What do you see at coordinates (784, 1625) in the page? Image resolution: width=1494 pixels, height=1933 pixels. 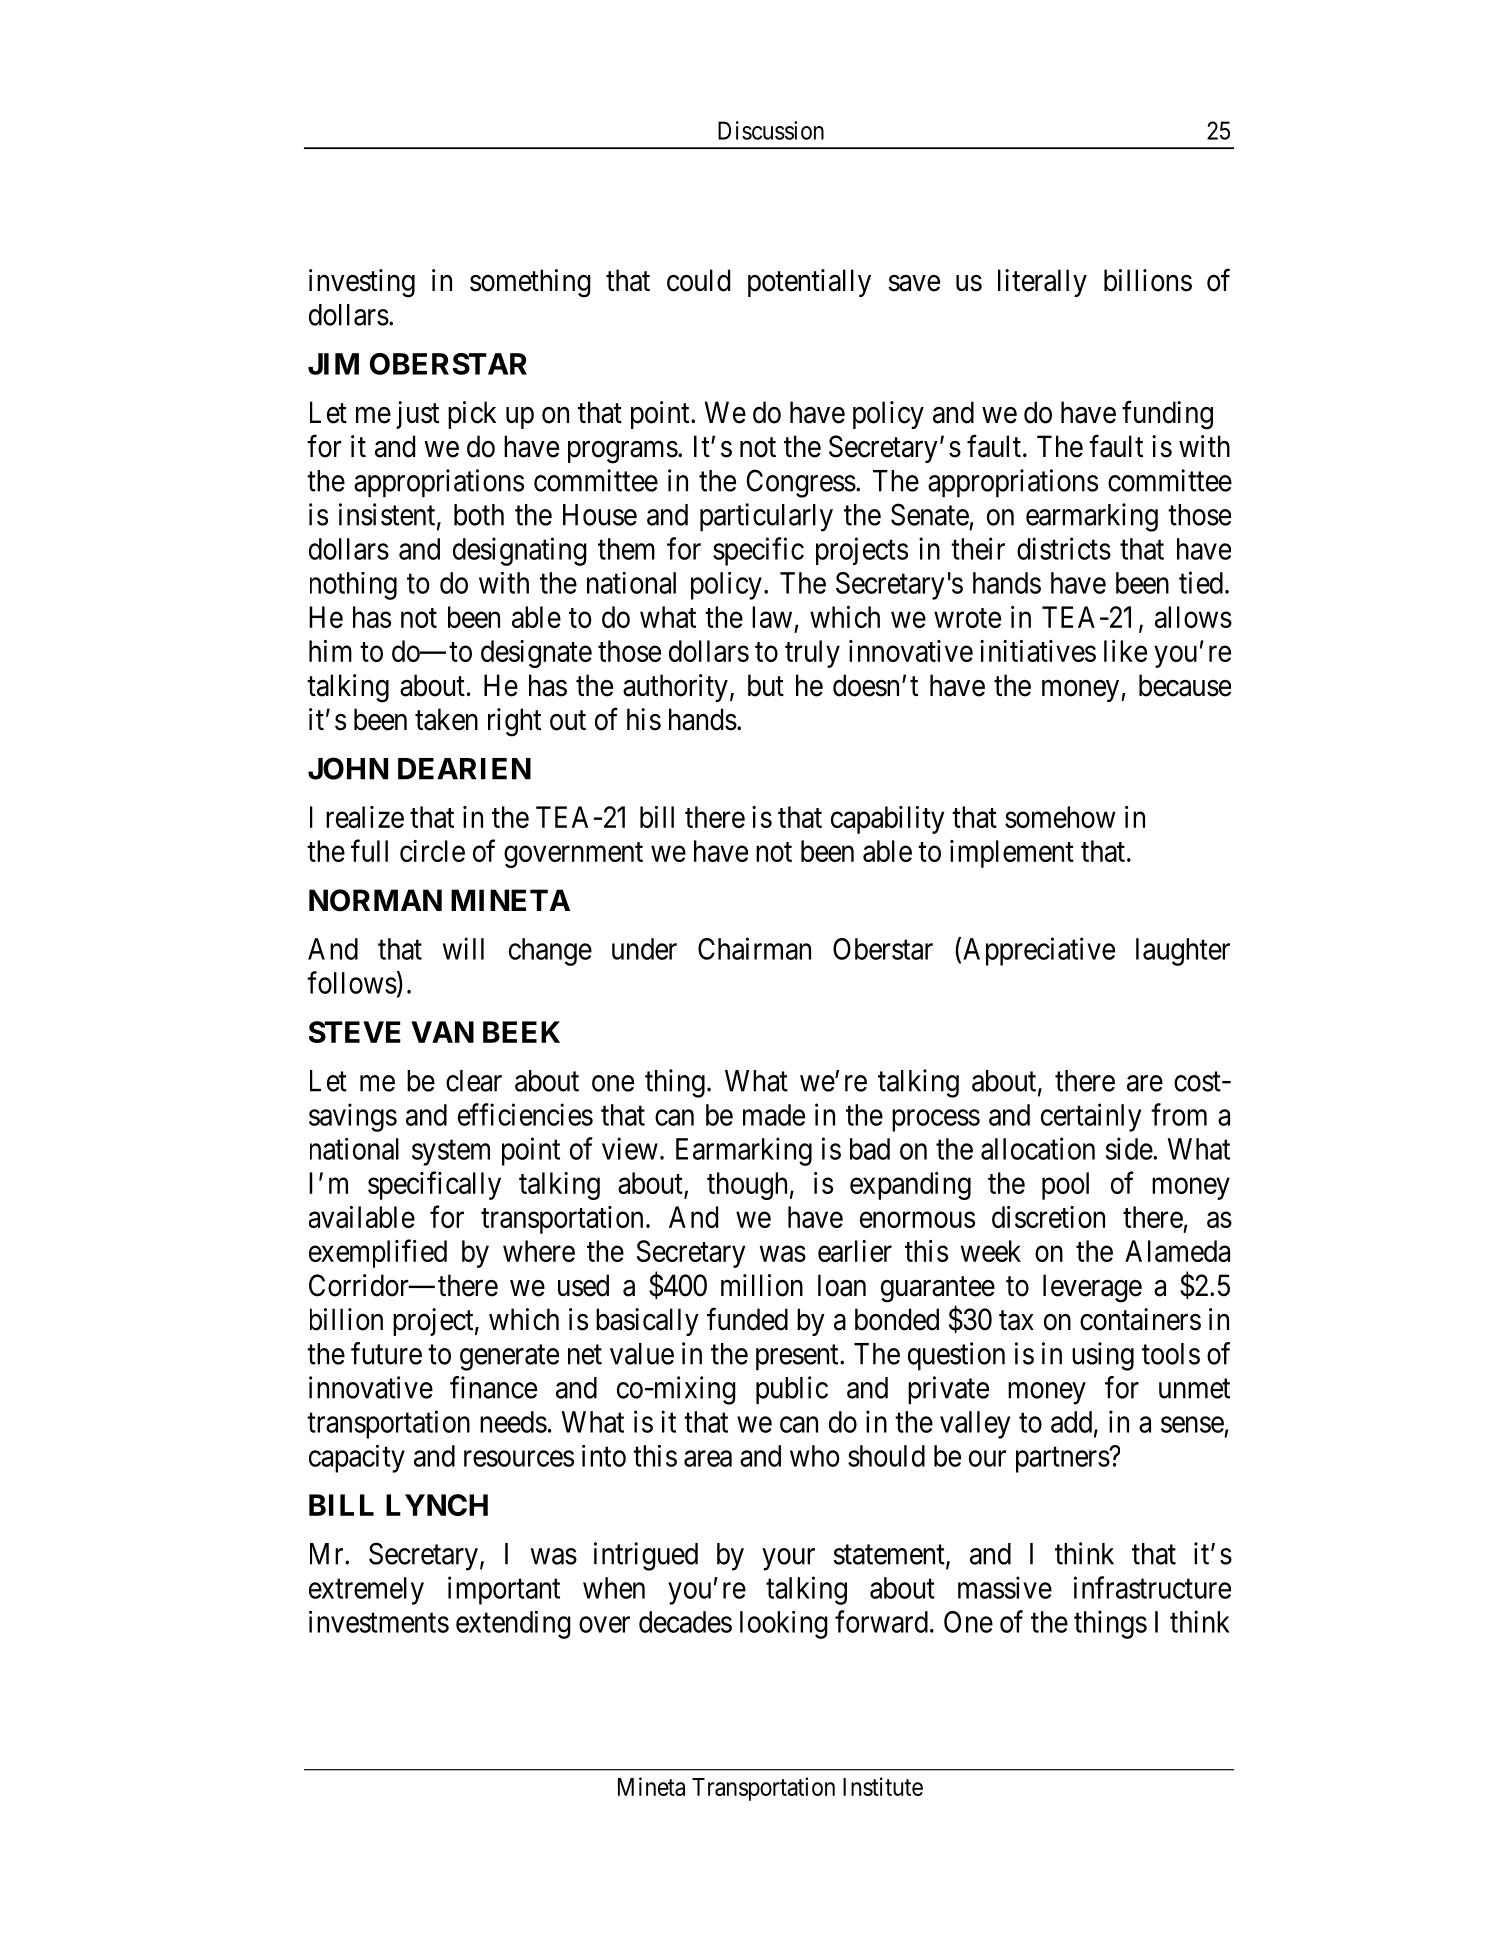 I see `looking` at bounding box center [784, 1625].
